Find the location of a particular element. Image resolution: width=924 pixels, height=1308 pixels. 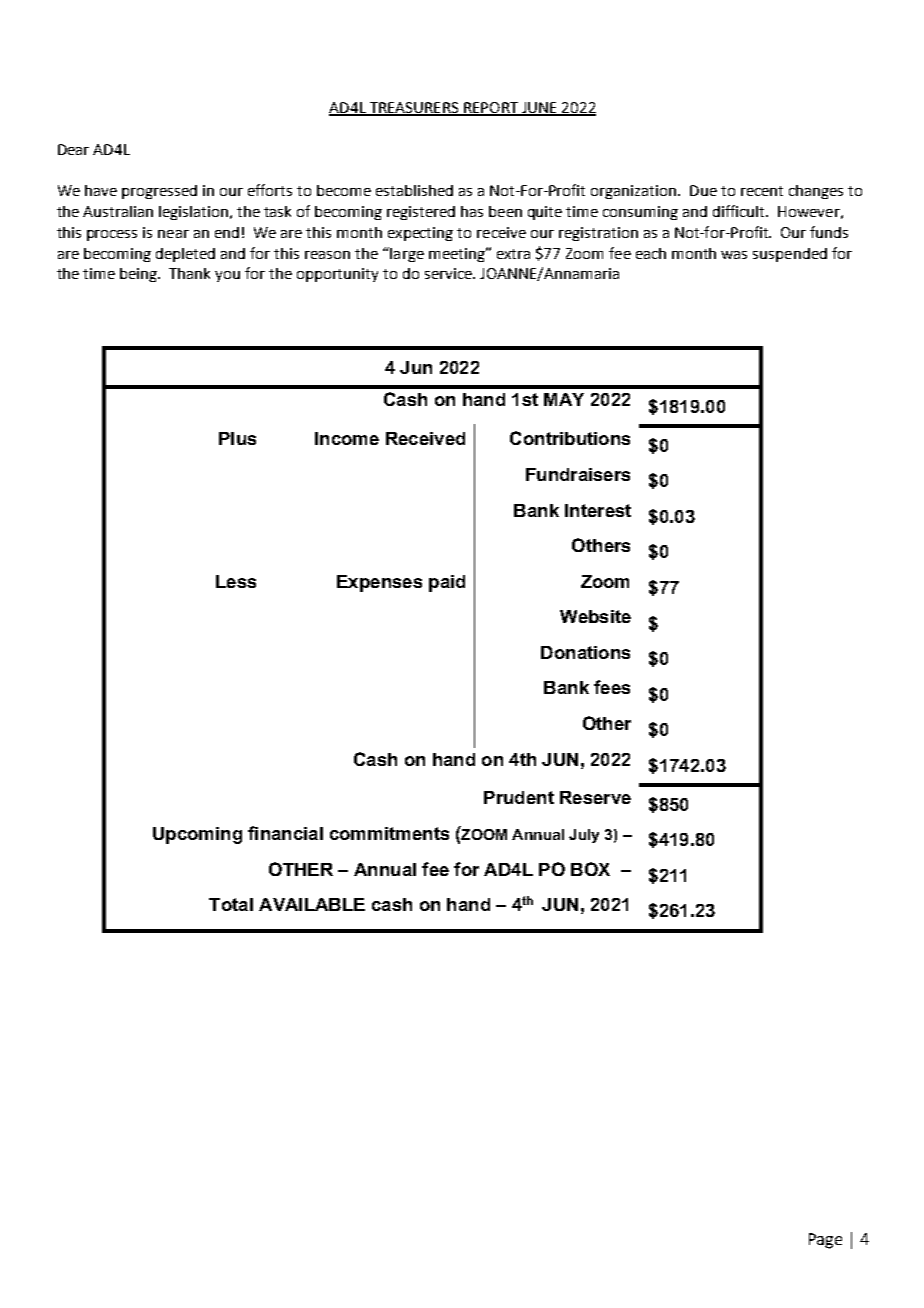

Total is located at coordinates (231, 904).
